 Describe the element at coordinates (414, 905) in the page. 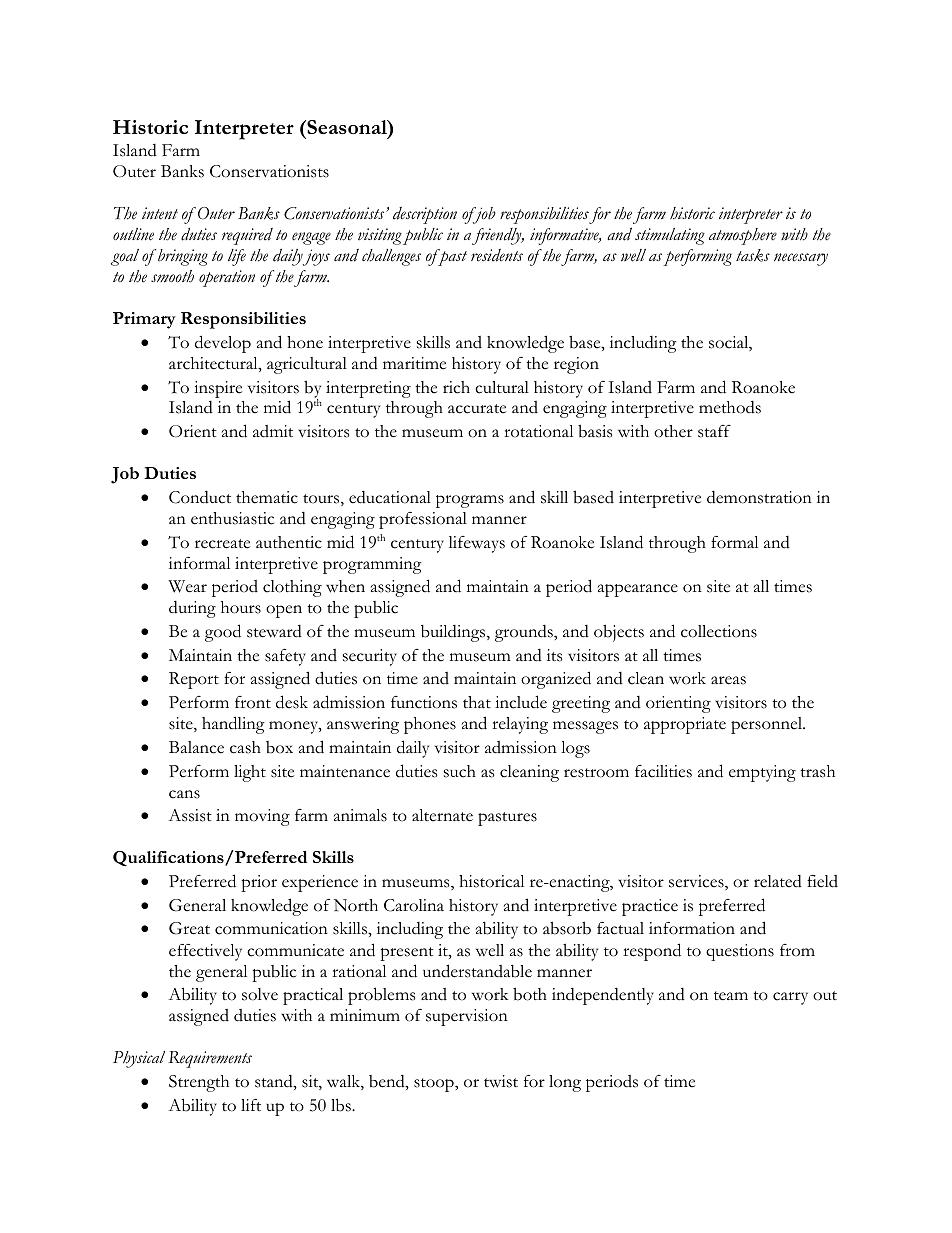

I see `Carolina` at that location.
